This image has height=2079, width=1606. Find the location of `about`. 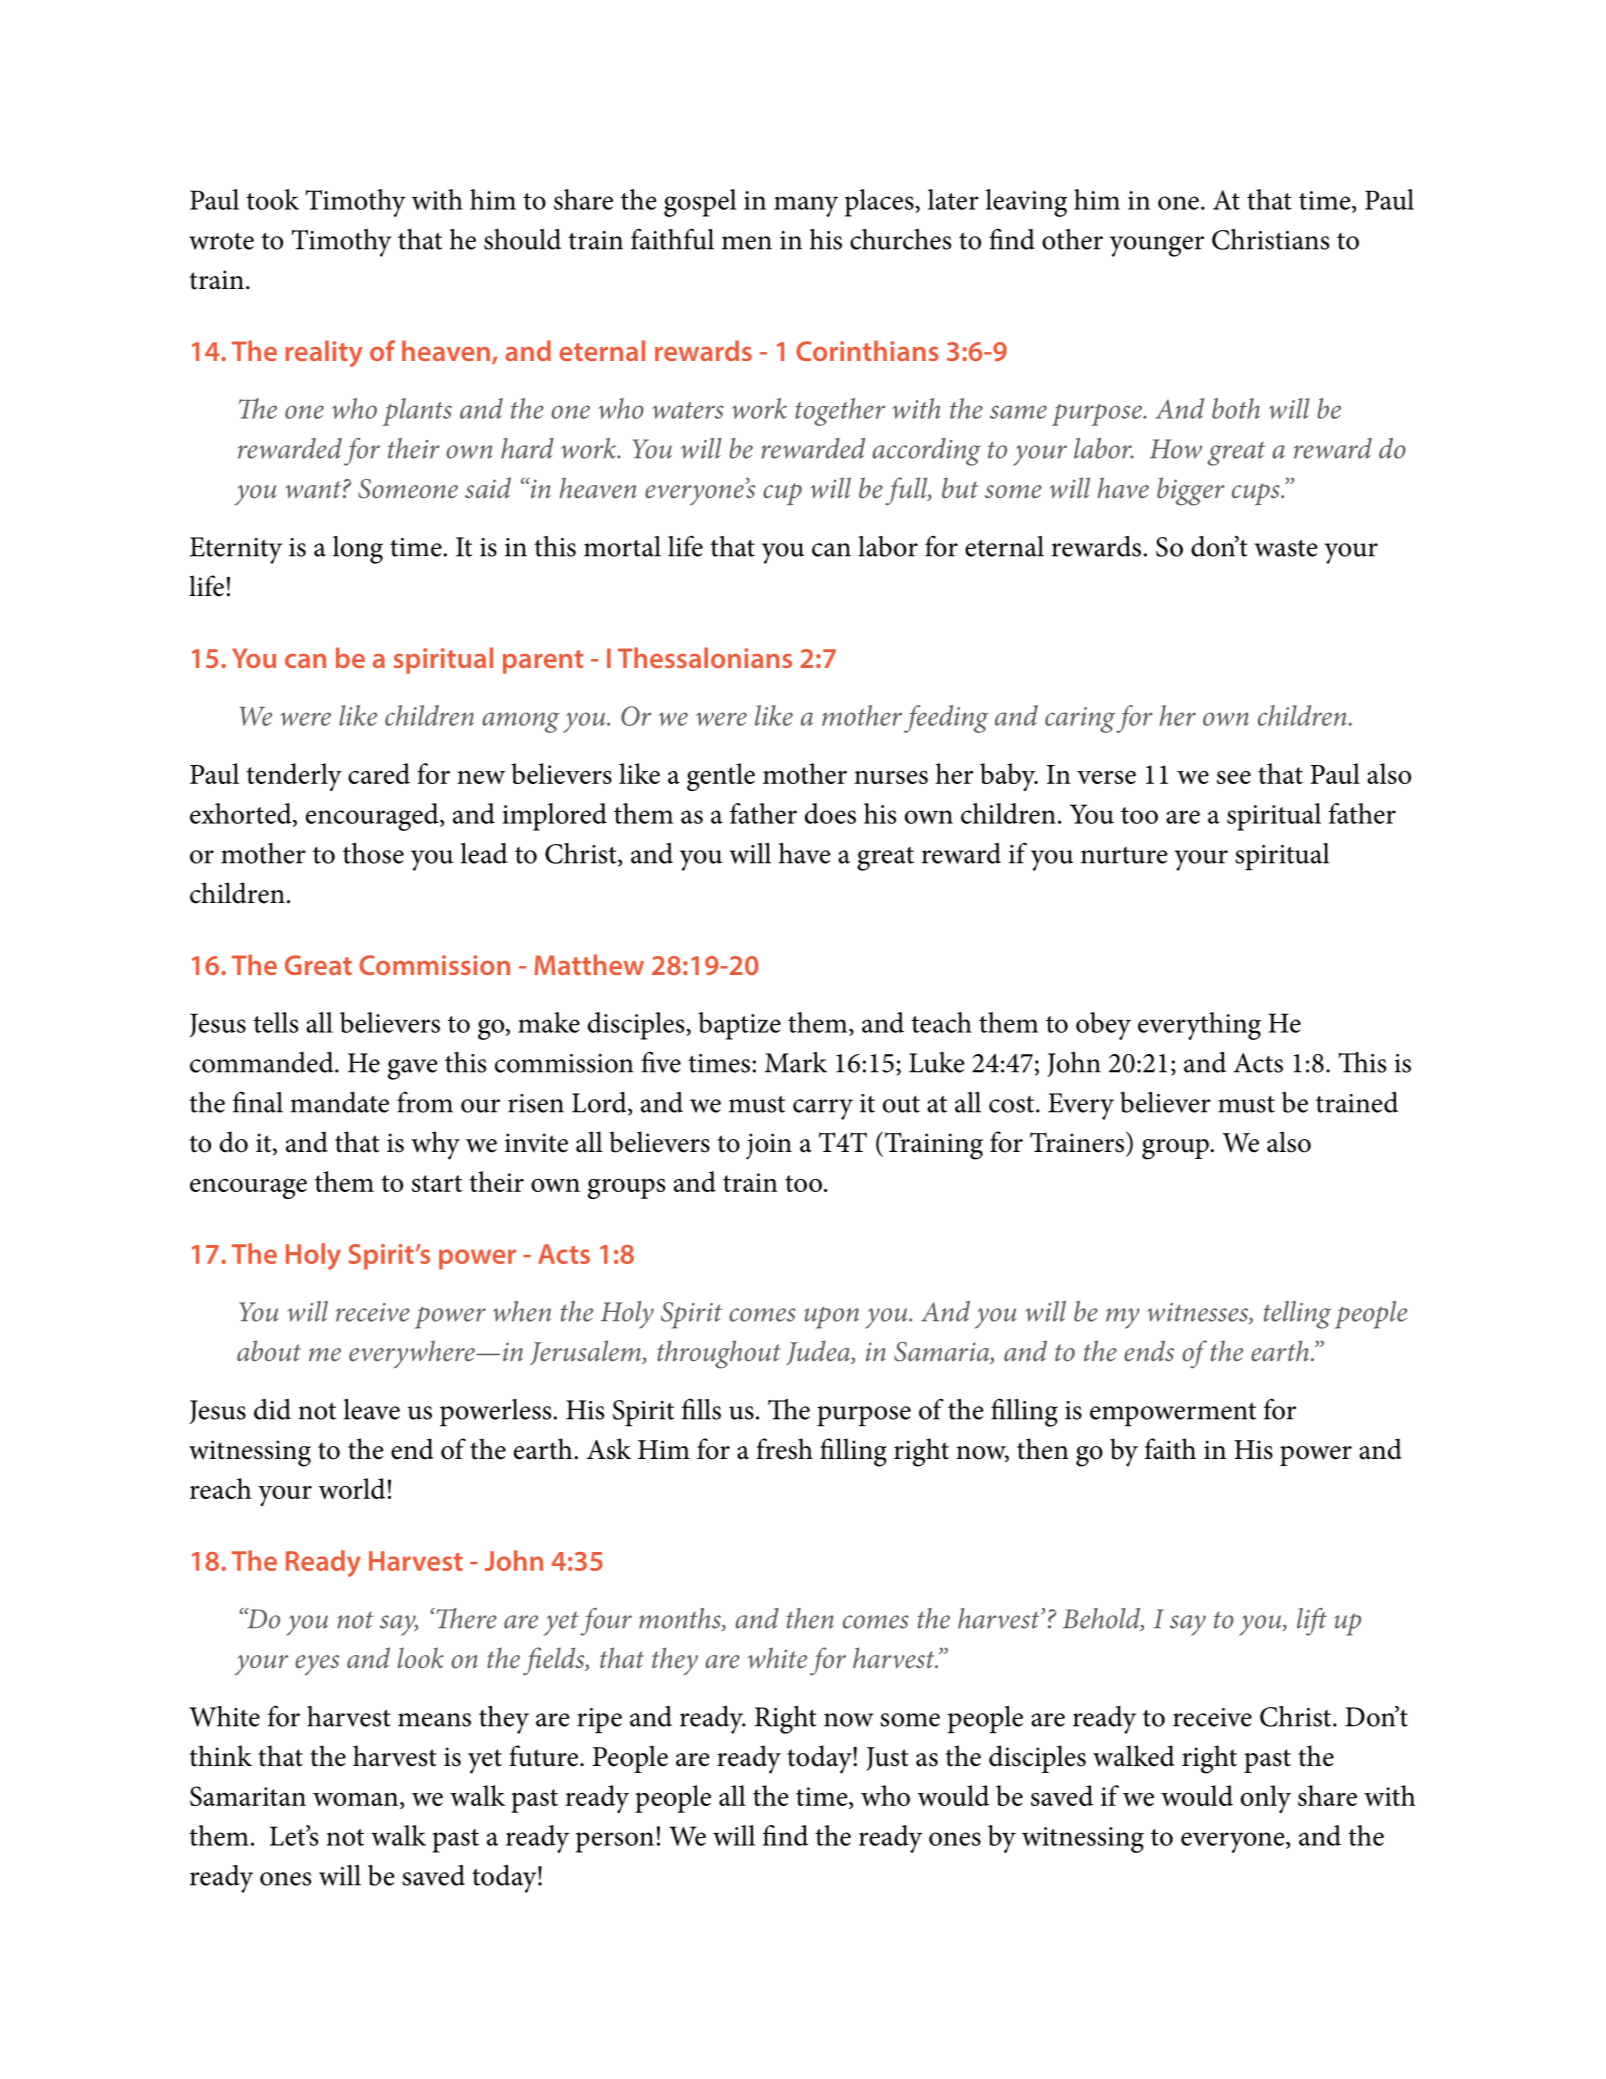

about is located at coordinates (269, 1351).
